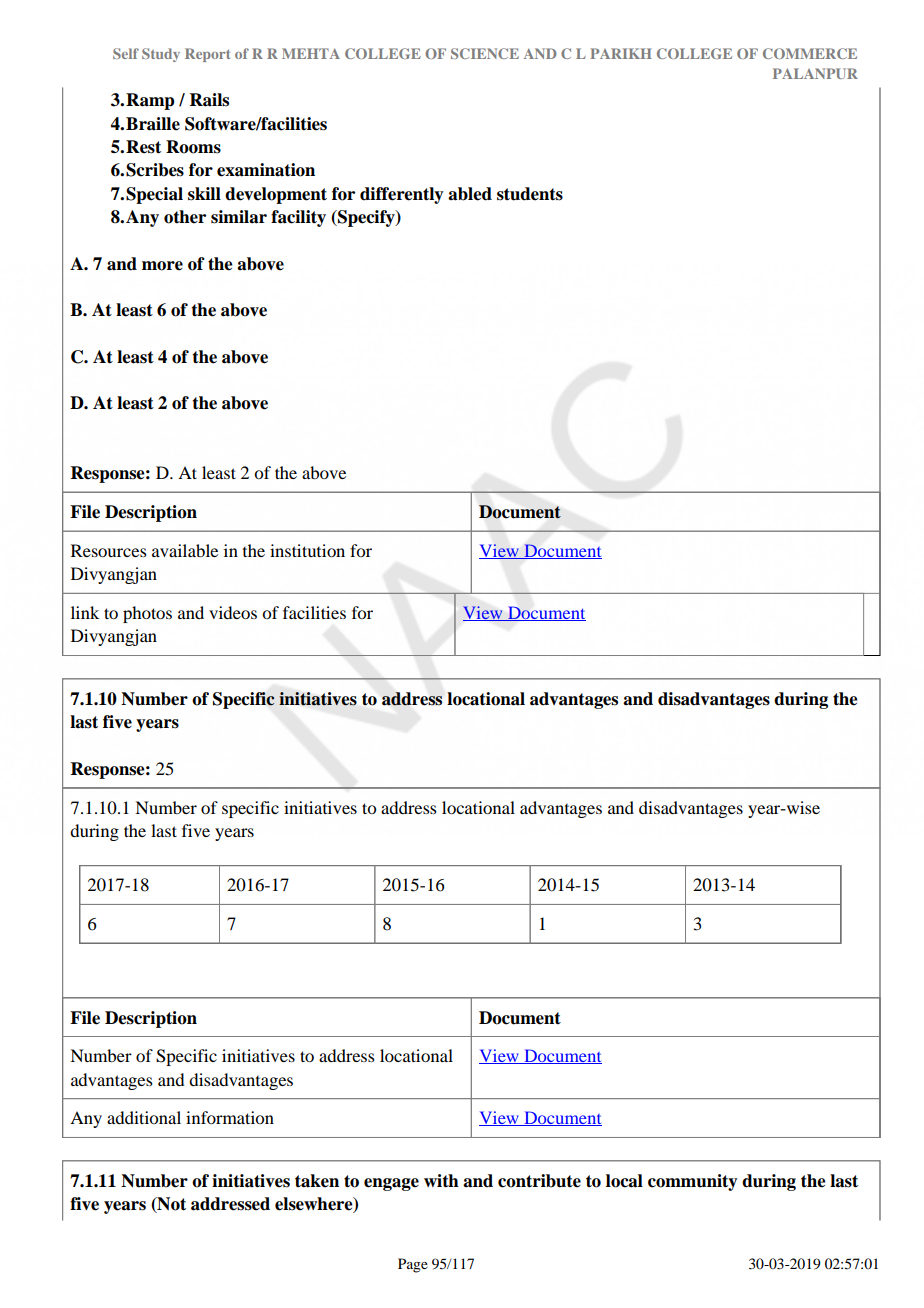  I want to click on videos, so click(233, 612).
